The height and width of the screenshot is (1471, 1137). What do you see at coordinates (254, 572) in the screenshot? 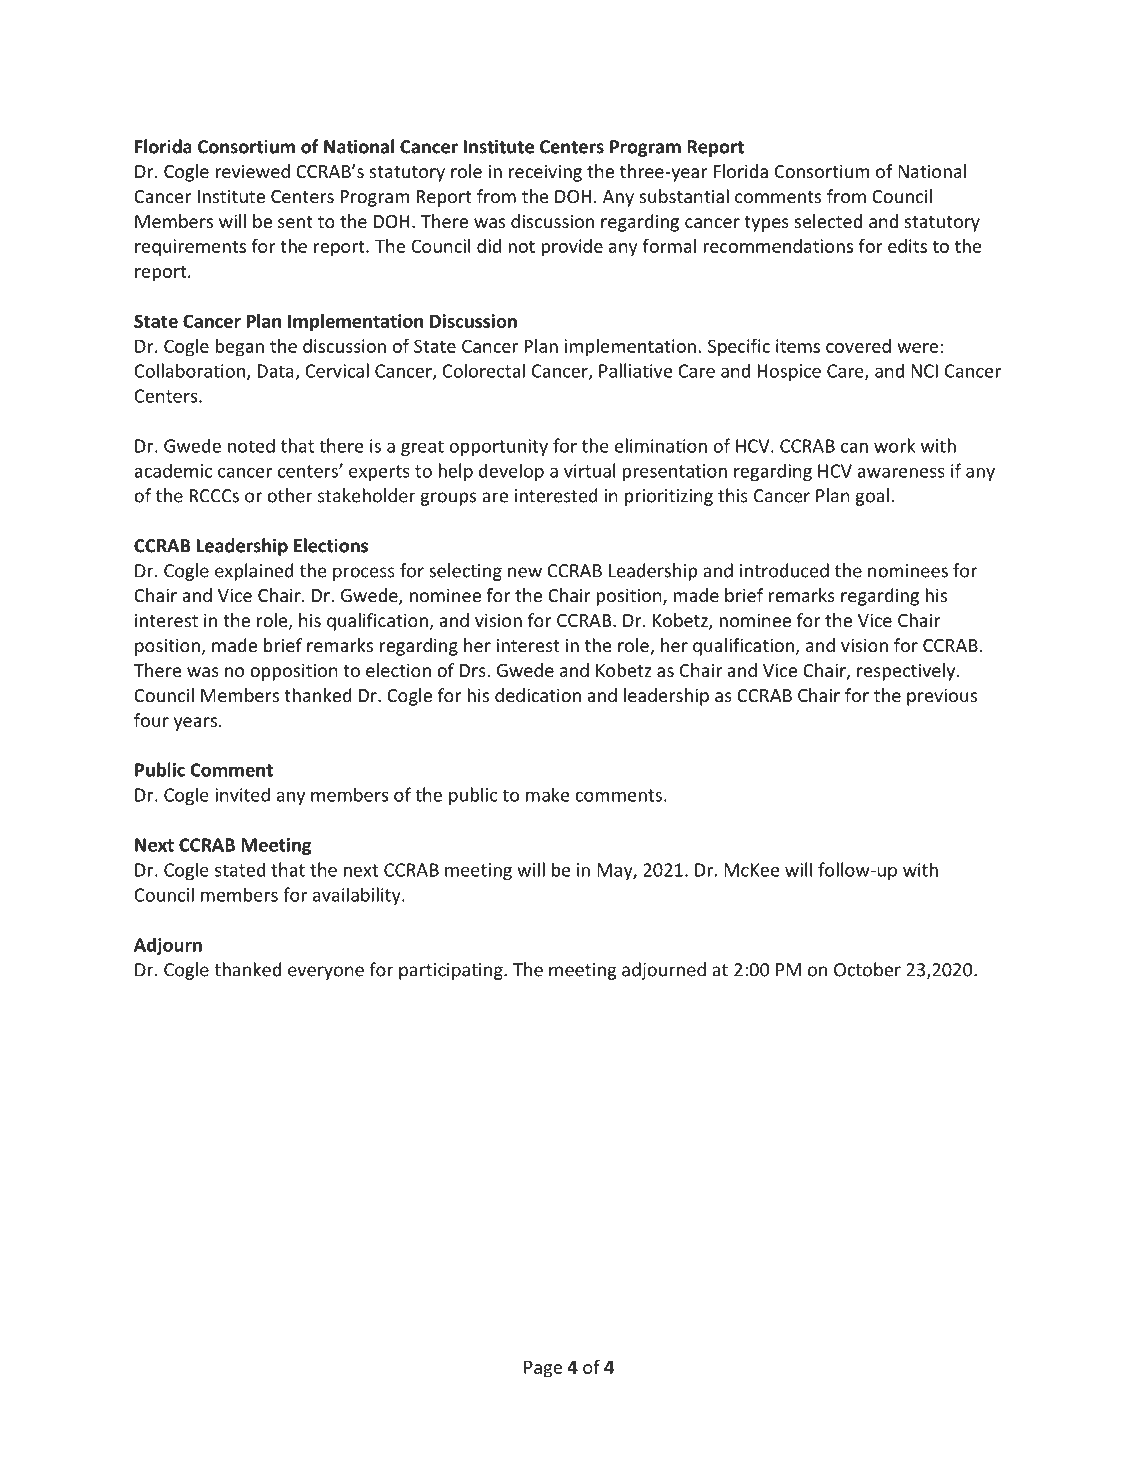
I see `explained` at bounding box center [254, 572].
